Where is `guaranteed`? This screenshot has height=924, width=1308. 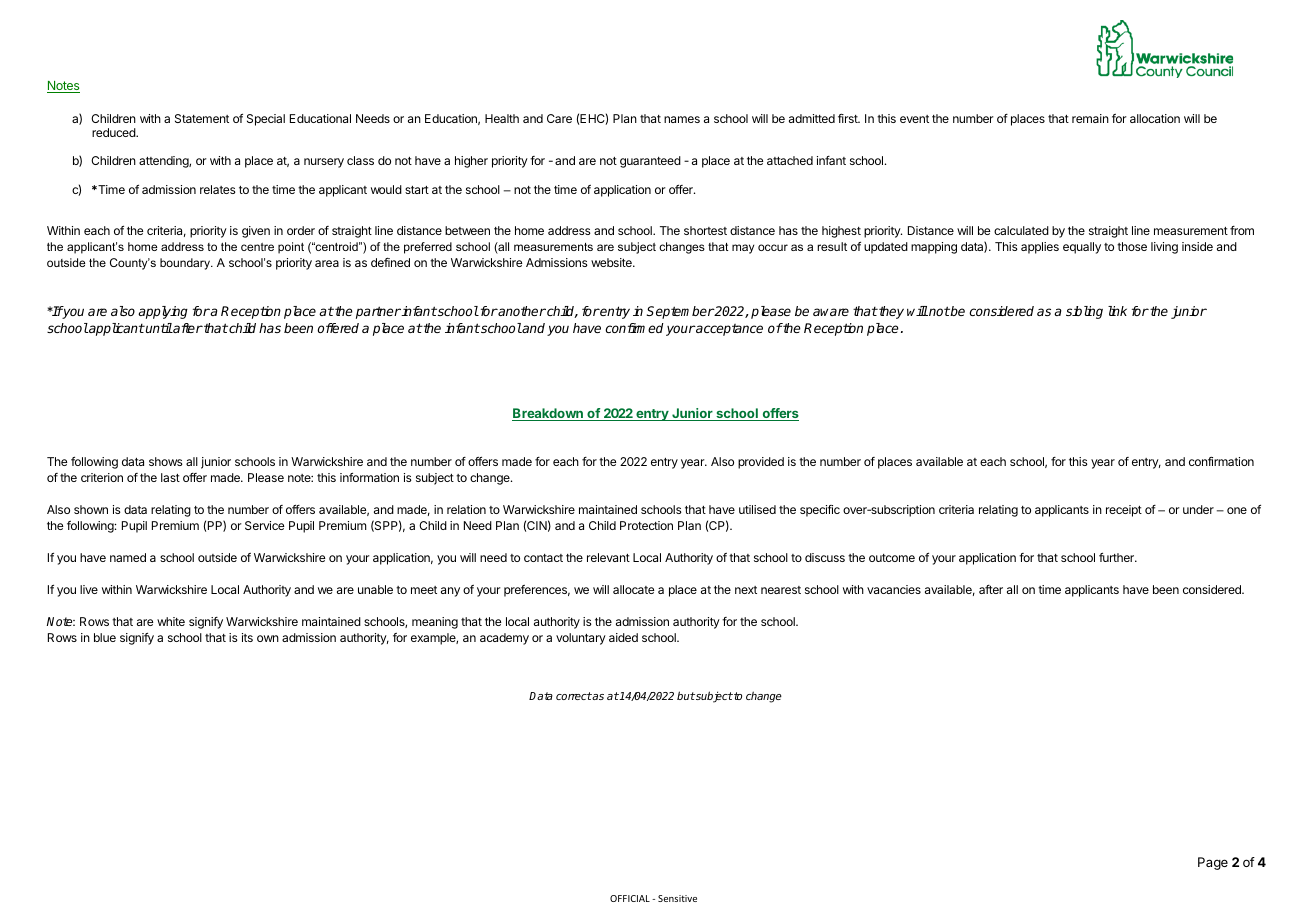 guaranteed is located at coordinates (650, 162).
